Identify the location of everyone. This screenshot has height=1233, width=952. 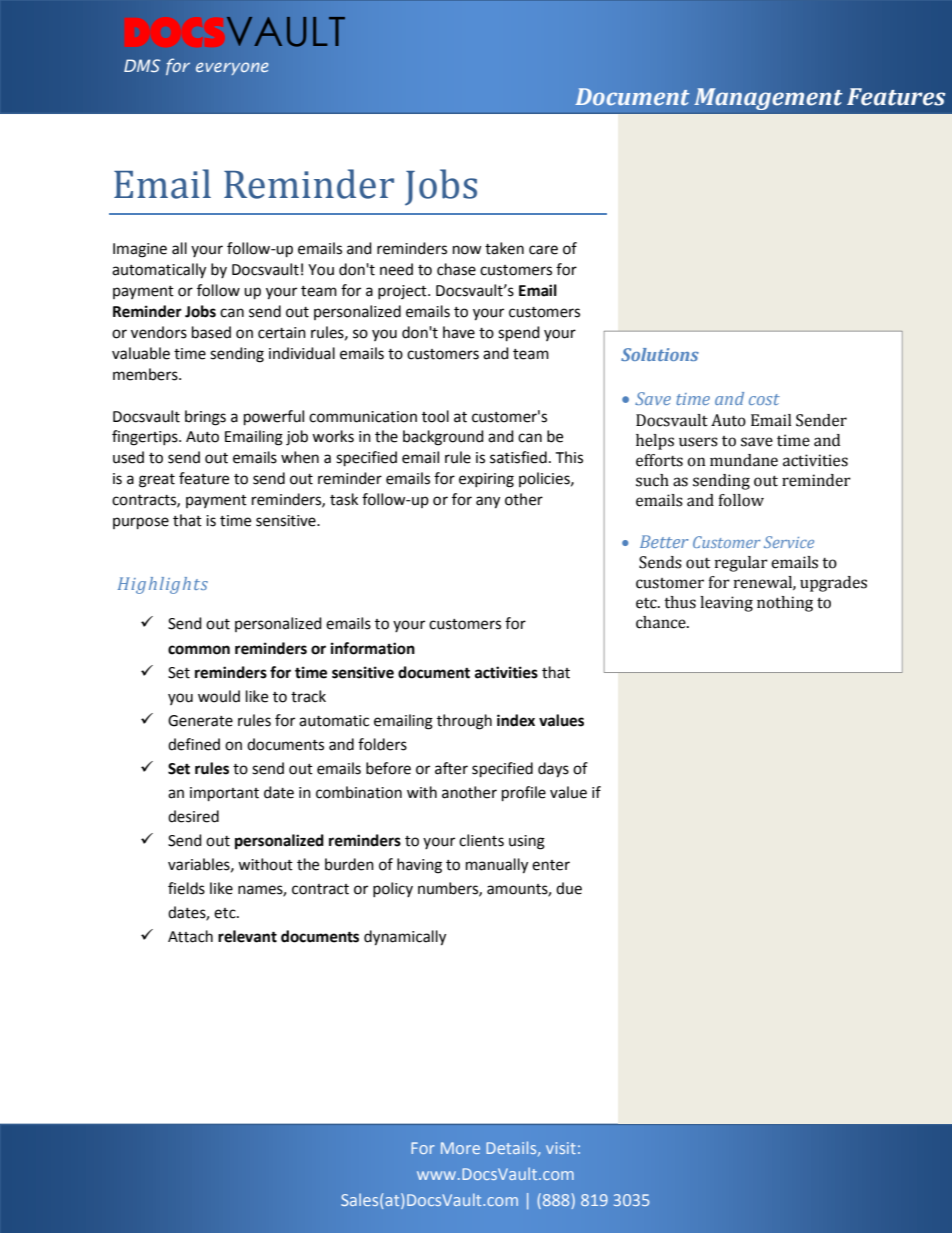
(232, 68).
